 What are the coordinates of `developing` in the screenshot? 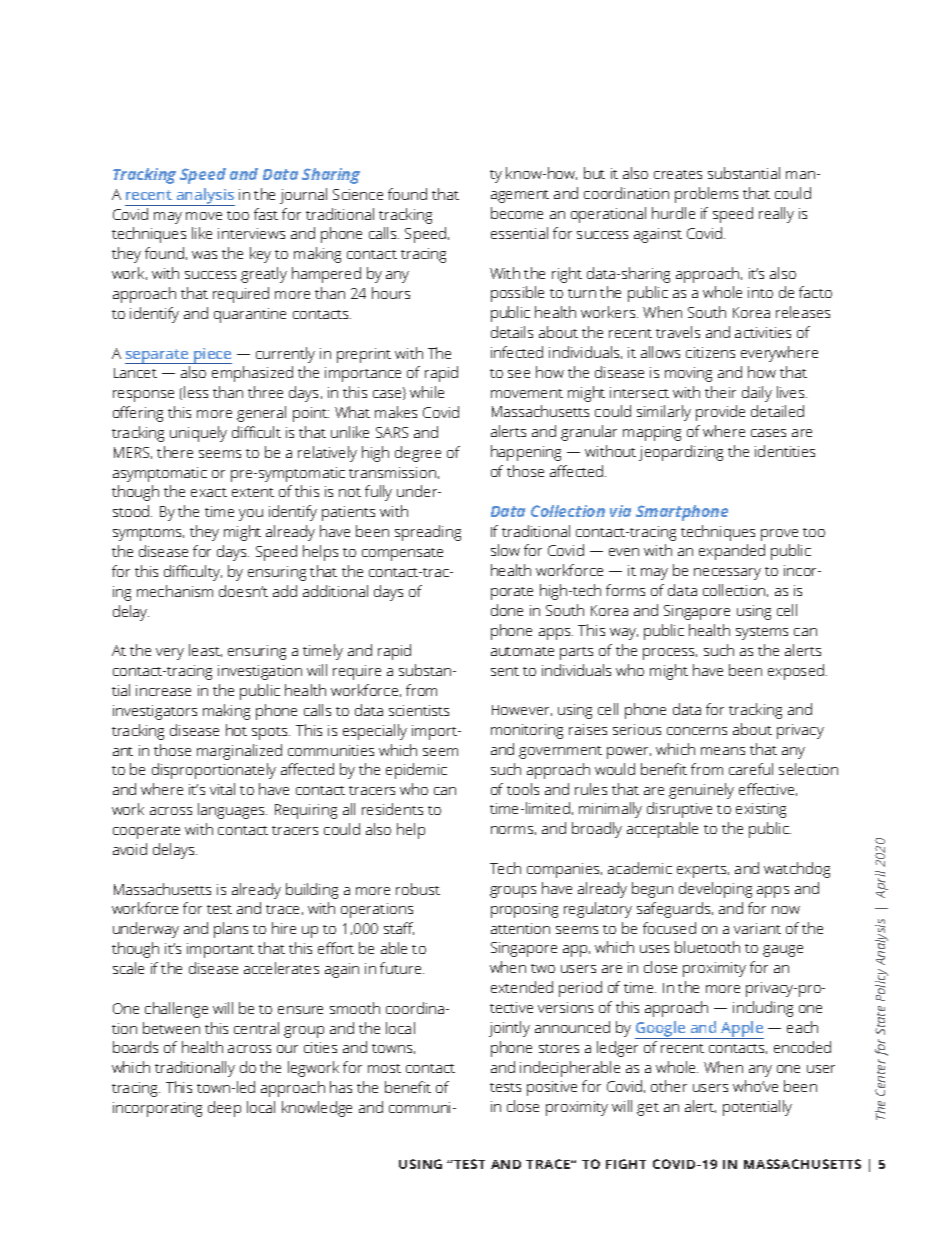 It's located at (715, 890).
